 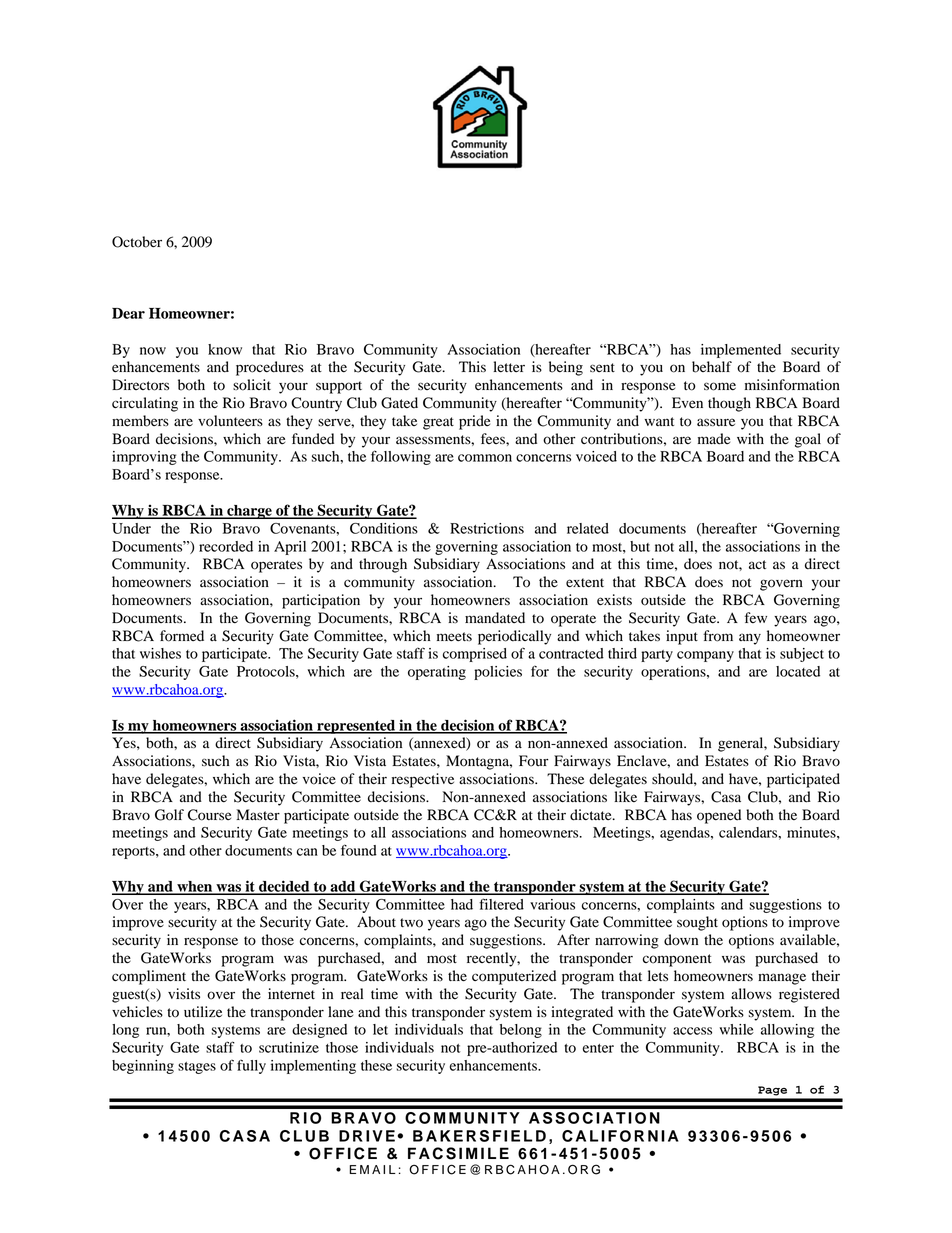 I want to click on letter, so click(x=509, y=366).
